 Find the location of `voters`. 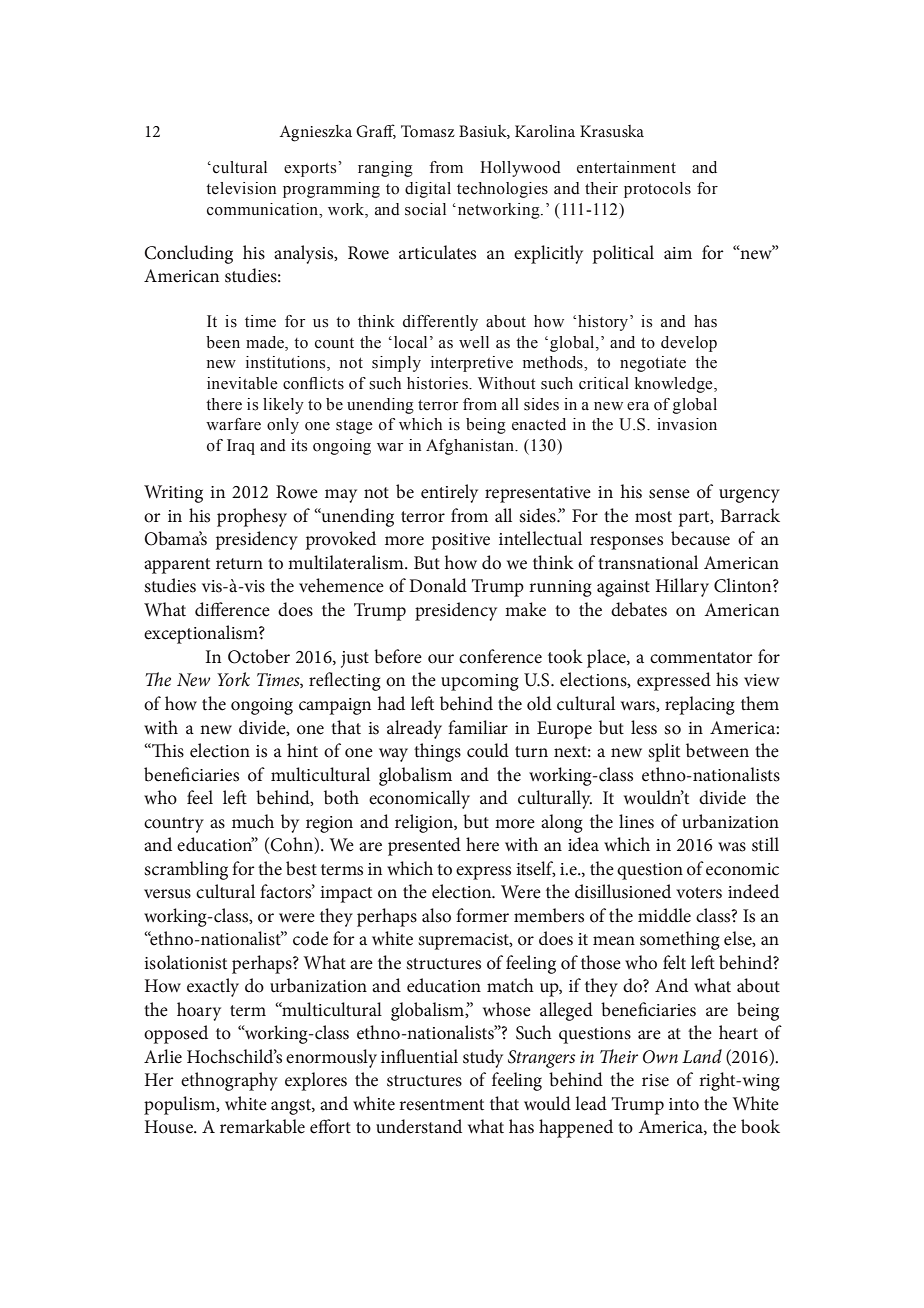

voters is located at coordinates (699, 893).
